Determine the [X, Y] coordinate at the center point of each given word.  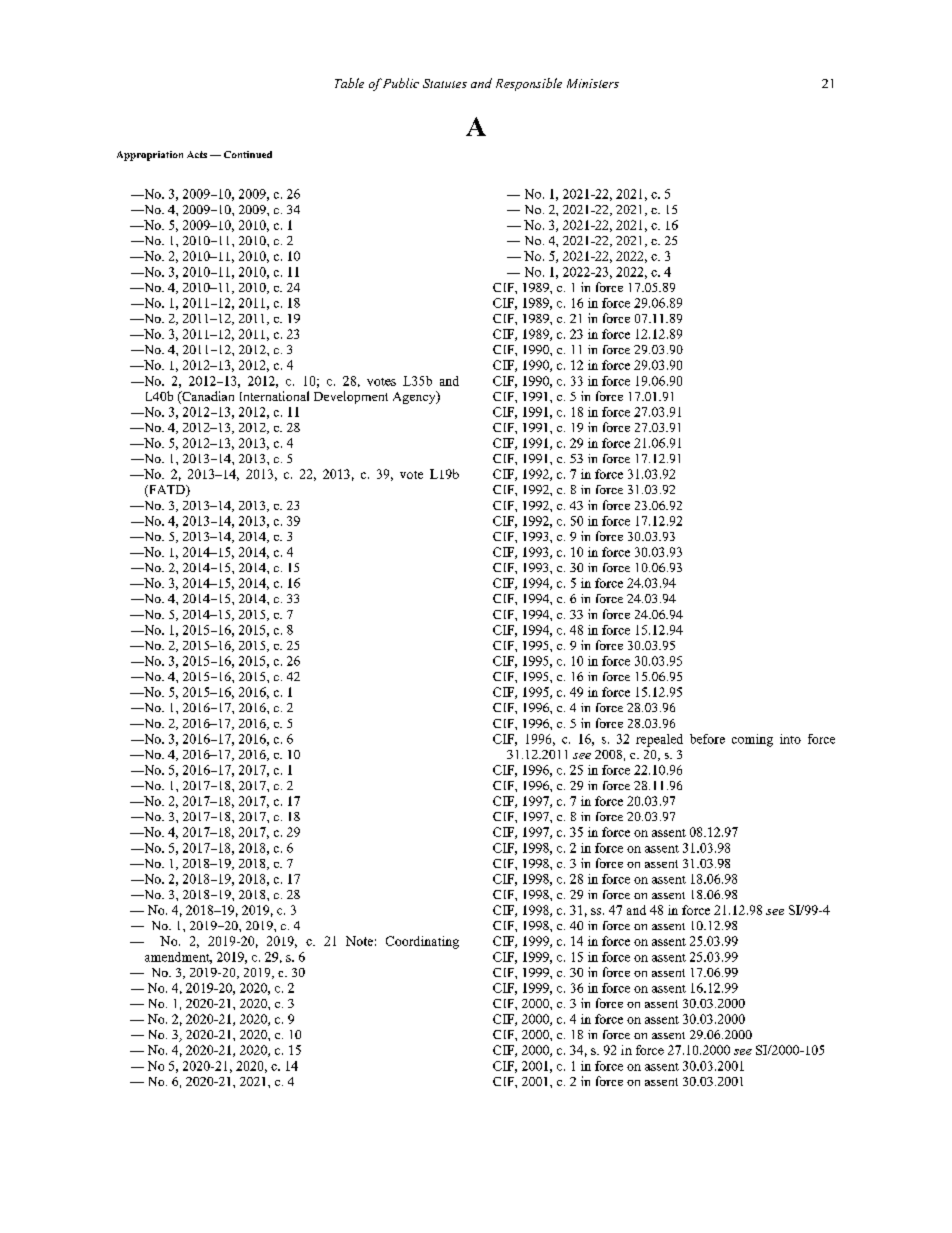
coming [752, 740]
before [707, 739]
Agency [415, 397]
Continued [248, 154]
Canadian [207, 397]
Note [359, 941]
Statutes [445, 83]
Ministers [593, 83]
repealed [659, 740]
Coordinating [422, 942]
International [274, 396]
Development [351, 397]
